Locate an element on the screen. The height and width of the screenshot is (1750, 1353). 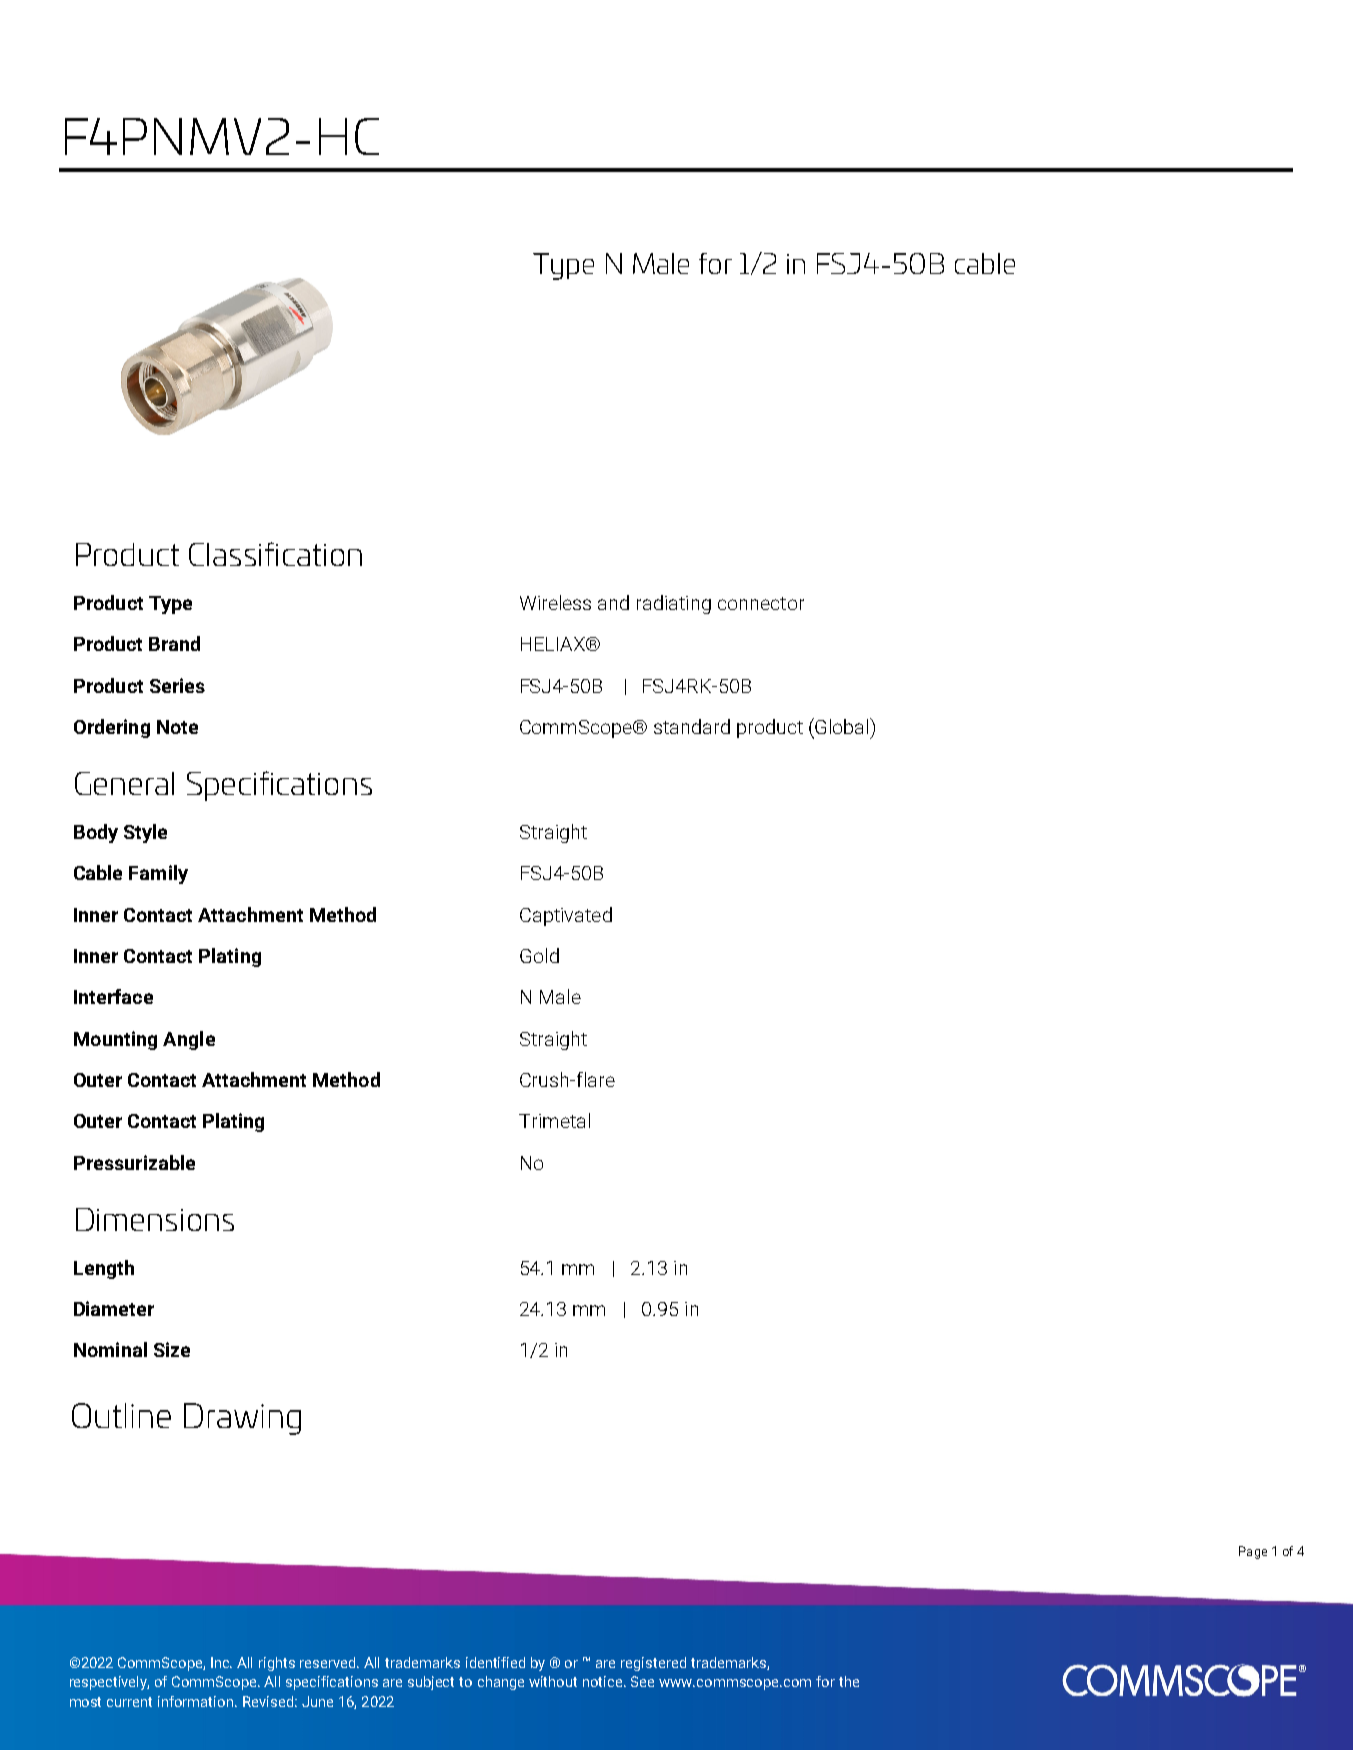
the is located at coordinates (849, 1681).
